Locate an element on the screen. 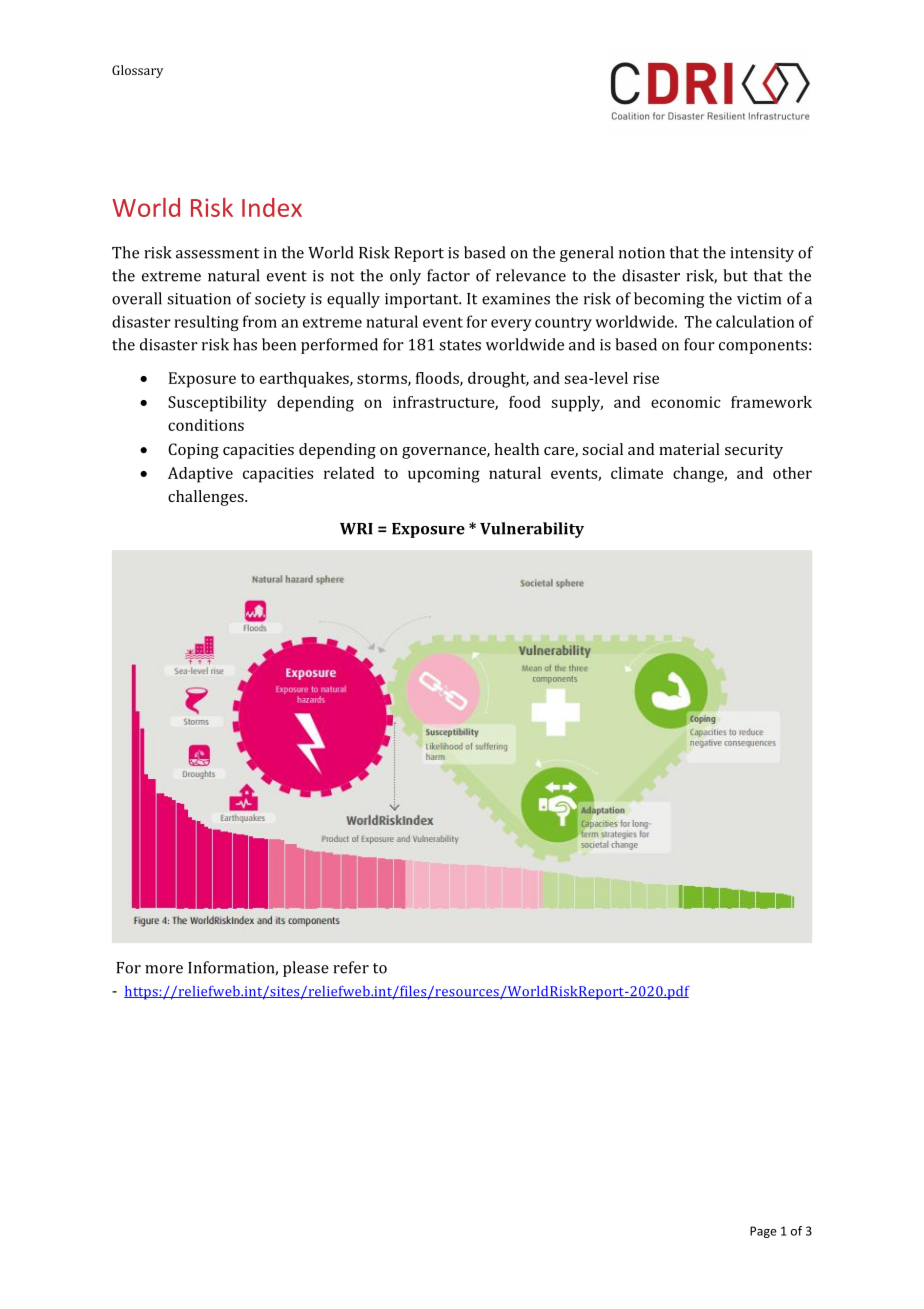 The height and width of the screenshot is (1309, 924). factor is located at coordinates (448, 275).
